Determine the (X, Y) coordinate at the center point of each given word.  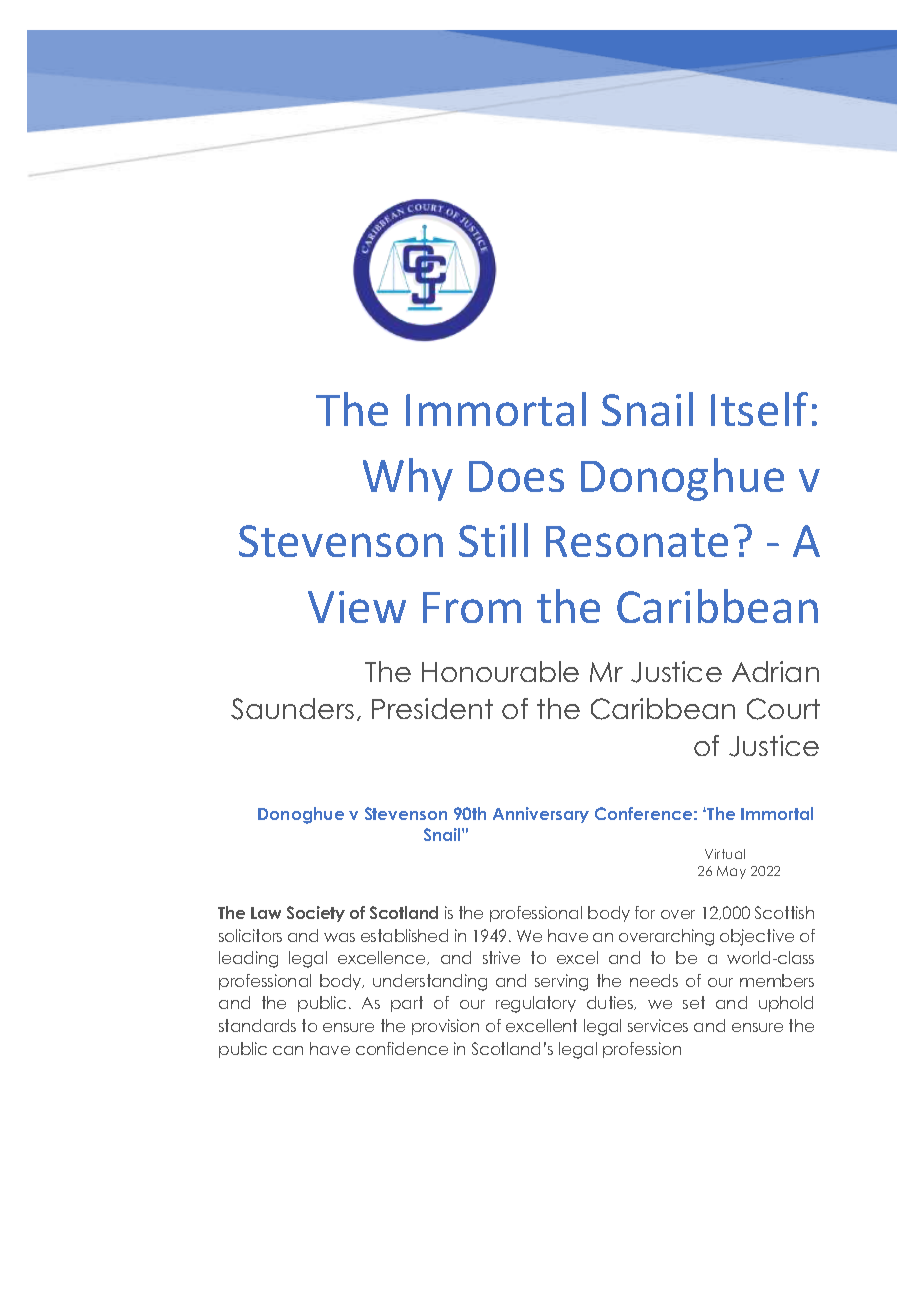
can (288, 1050)
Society (316, 914)
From (472, 607)
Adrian (775, 671)
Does (516, 476)
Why (408, 479)
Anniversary (541, 815)
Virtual (725, 854)
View (357, 607)
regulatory (536, 1004)
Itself (759, 409)
